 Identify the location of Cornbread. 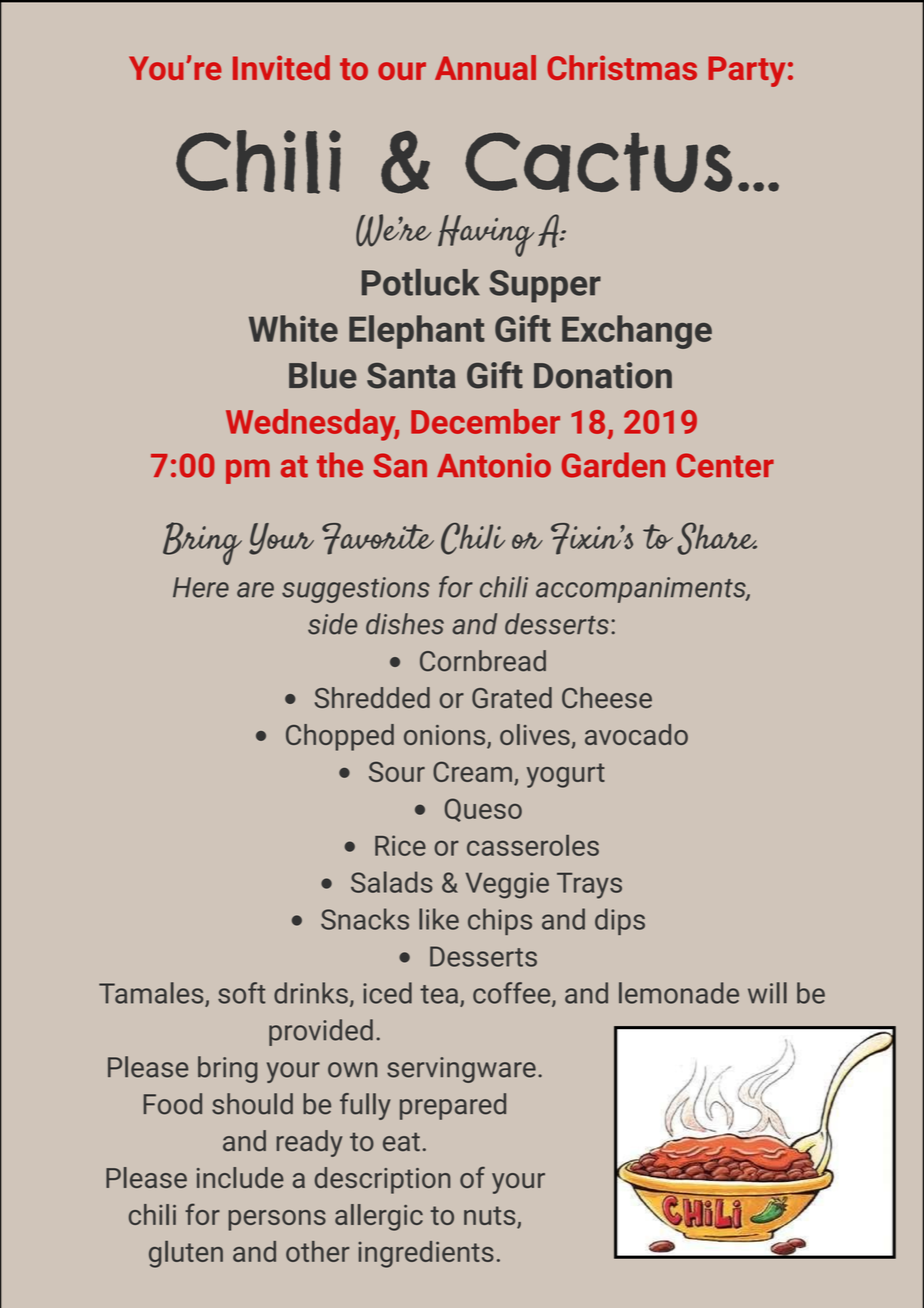
(483, 661).
